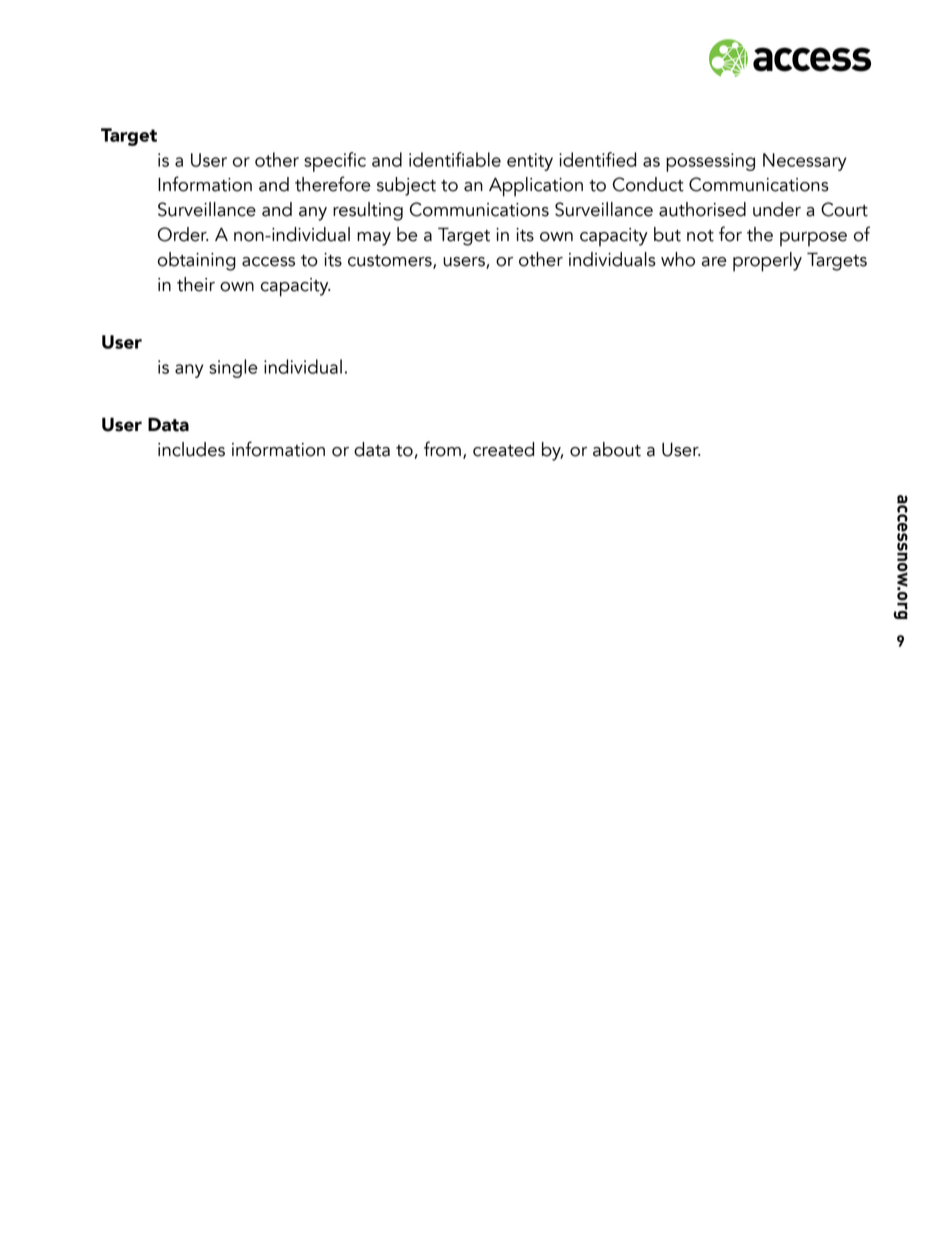  What do you see at coordinates (391, 262) in the image?
I see `customers` at bounding box center [391, 262].
